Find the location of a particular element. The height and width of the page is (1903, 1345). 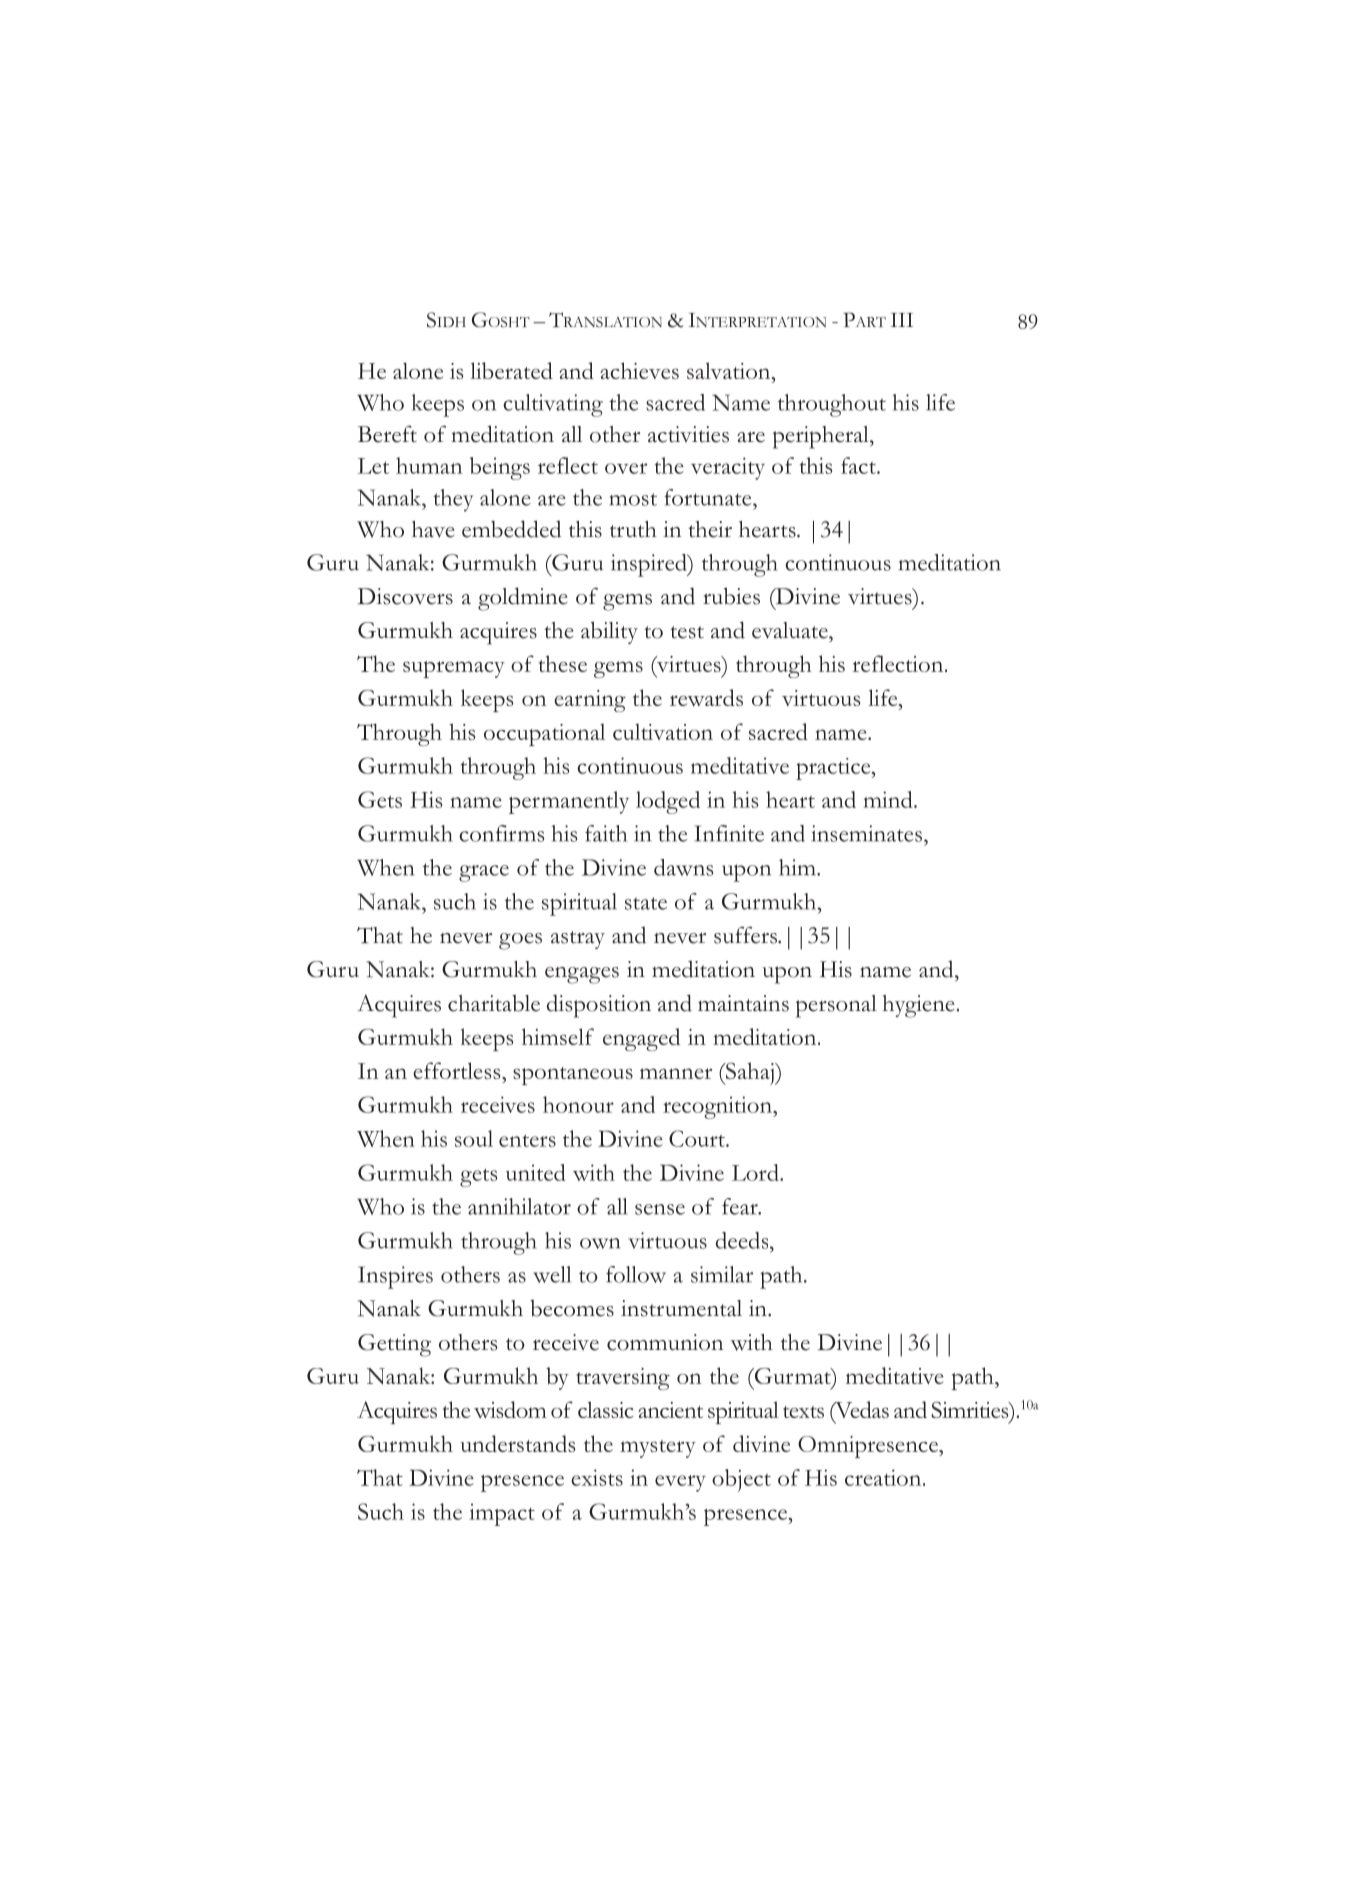

III is located at coordinates (902, 320).
